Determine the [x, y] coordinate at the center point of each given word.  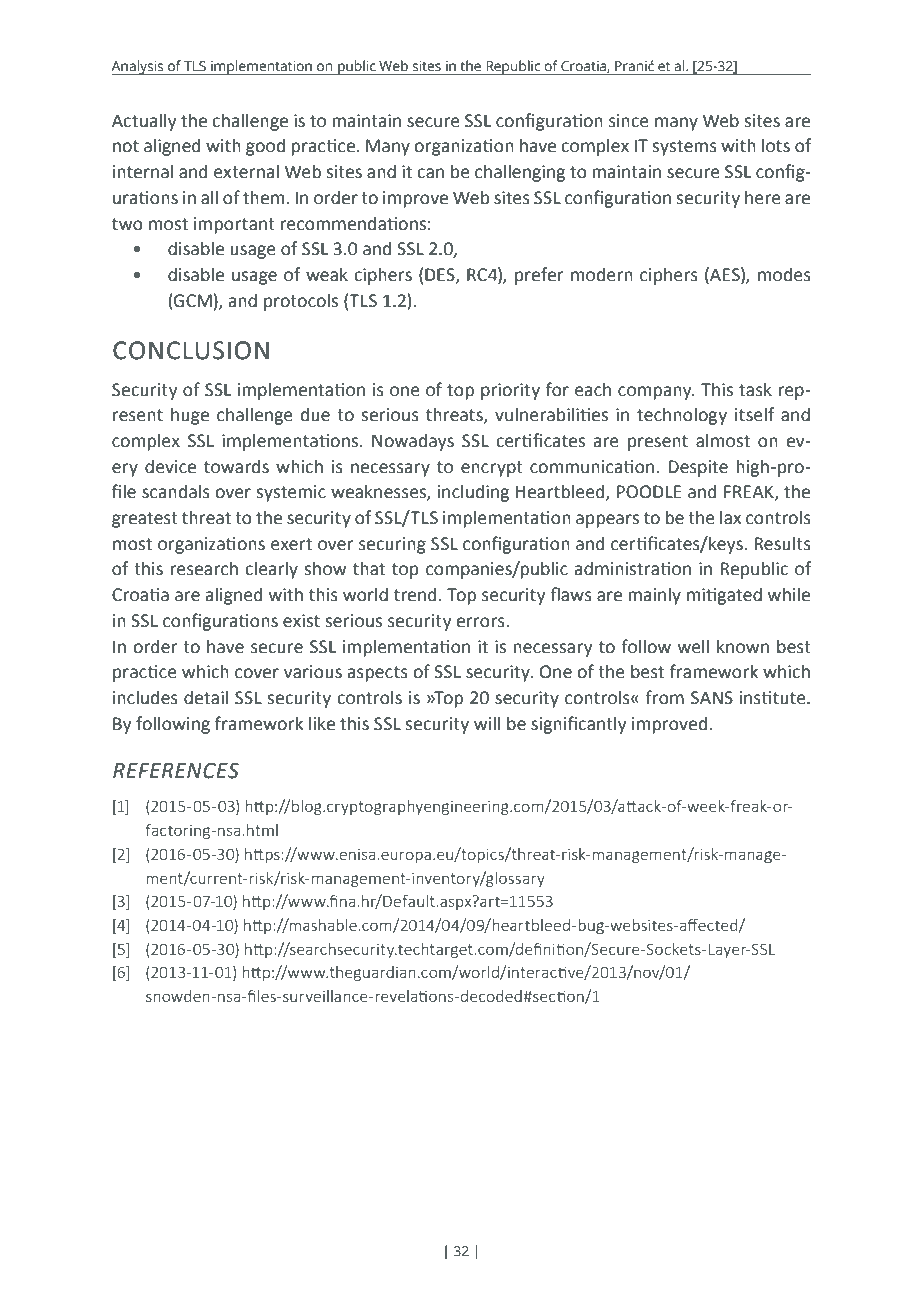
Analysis [138, 67]
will [487, 723]
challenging [520, 173]
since [629, 121]
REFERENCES [176, 771]
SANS [712, 698]
